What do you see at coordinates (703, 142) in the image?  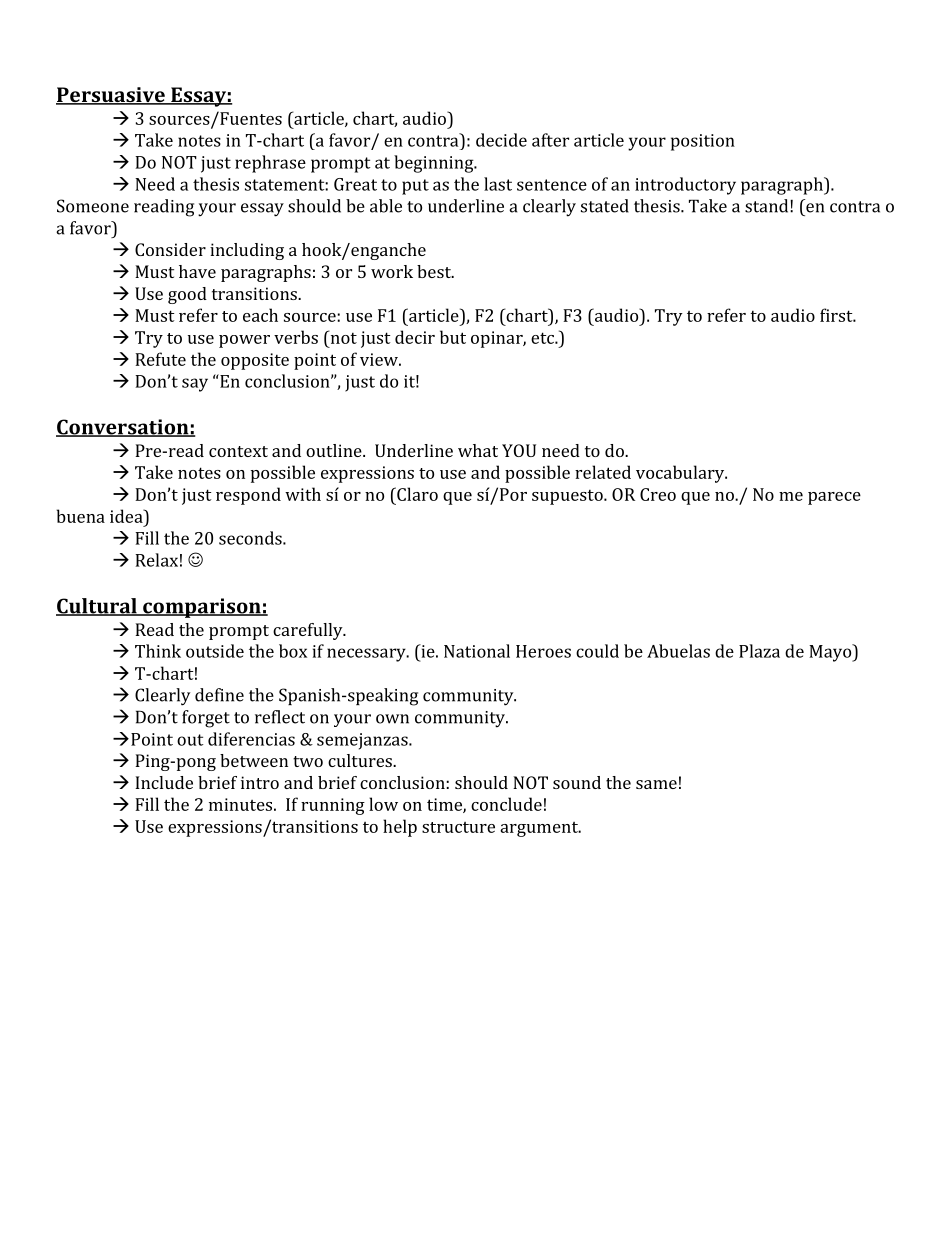 I see `position` at bounding box center [703, 142].
